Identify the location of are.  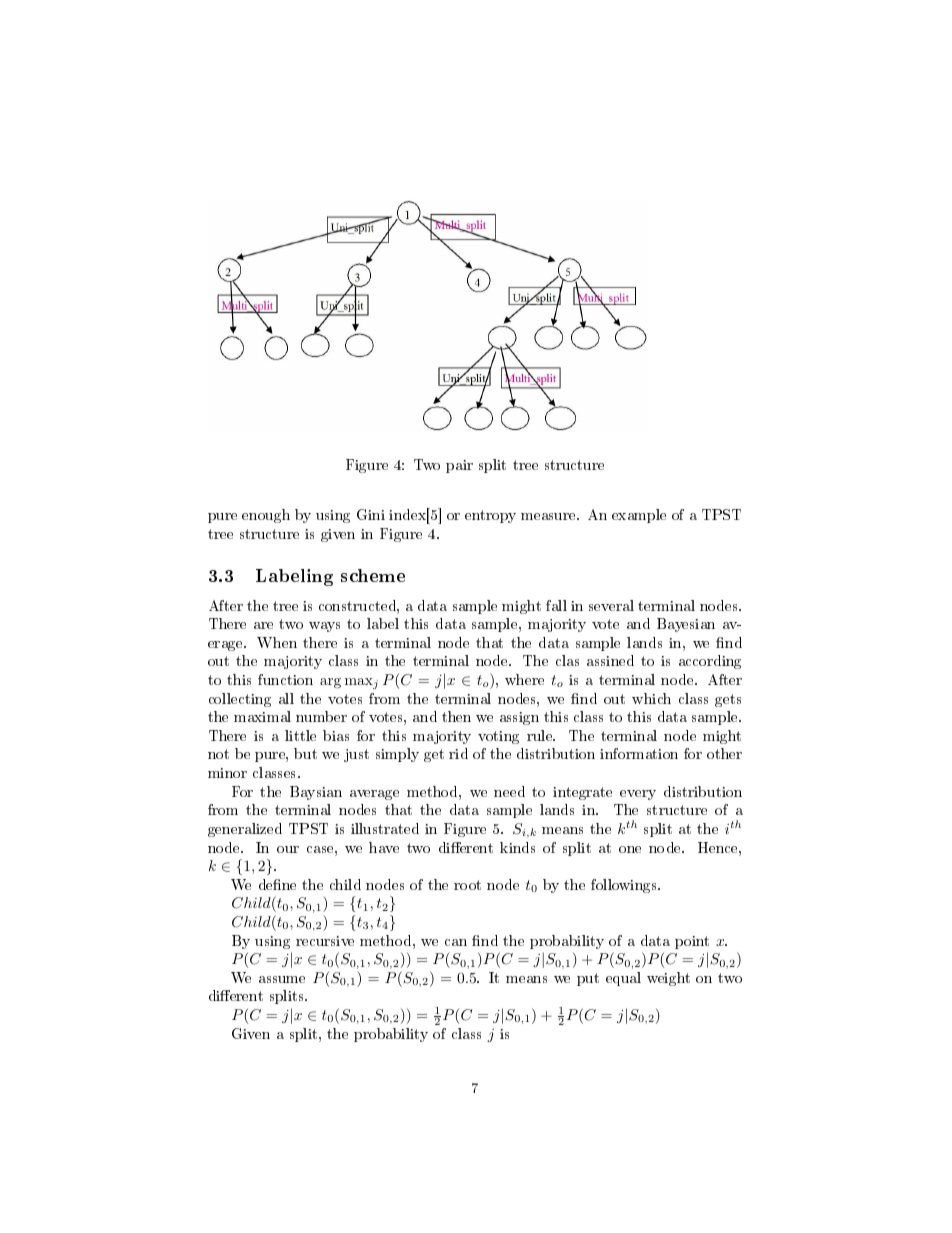
(263, 625).
